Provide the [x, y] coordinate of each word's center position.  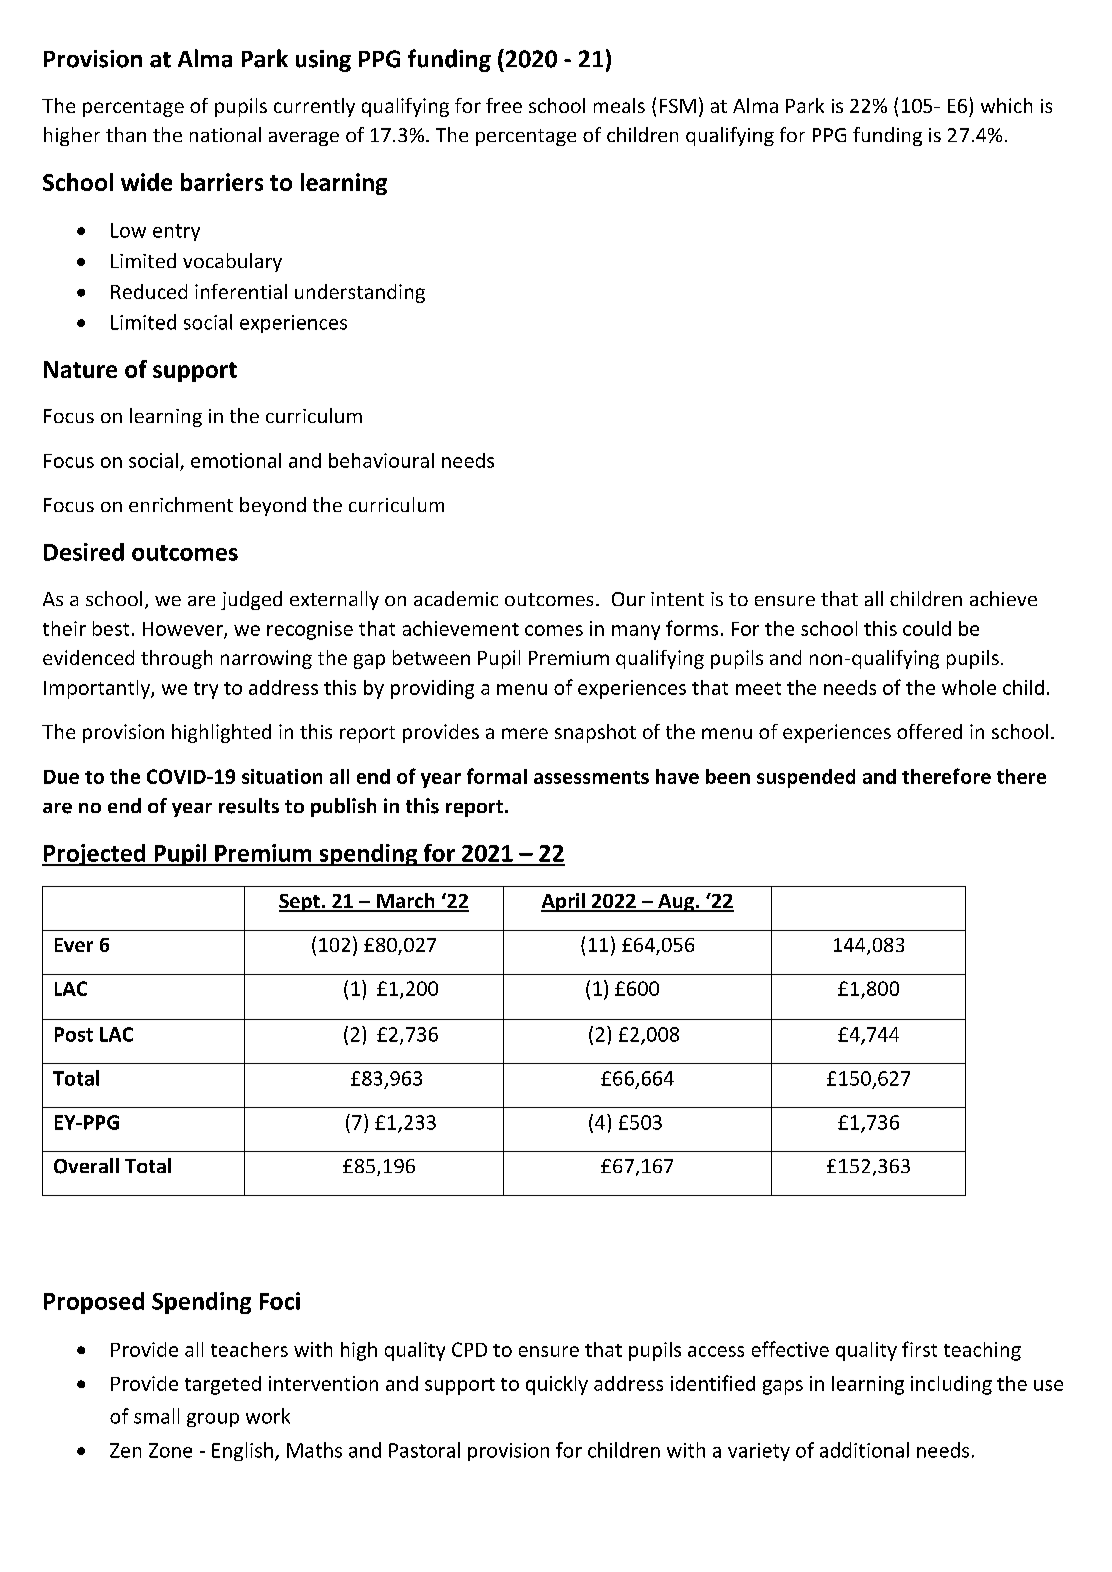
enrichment [181, 504]
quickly [557, 1385]
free [504, 105]
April [564, 902]
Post [74, 1034]
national [225, 134]
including [951, 1385]
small [156, 1416]
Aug [676, 903]
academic [456, 598]
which [1006, 105]
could [927, 628]
